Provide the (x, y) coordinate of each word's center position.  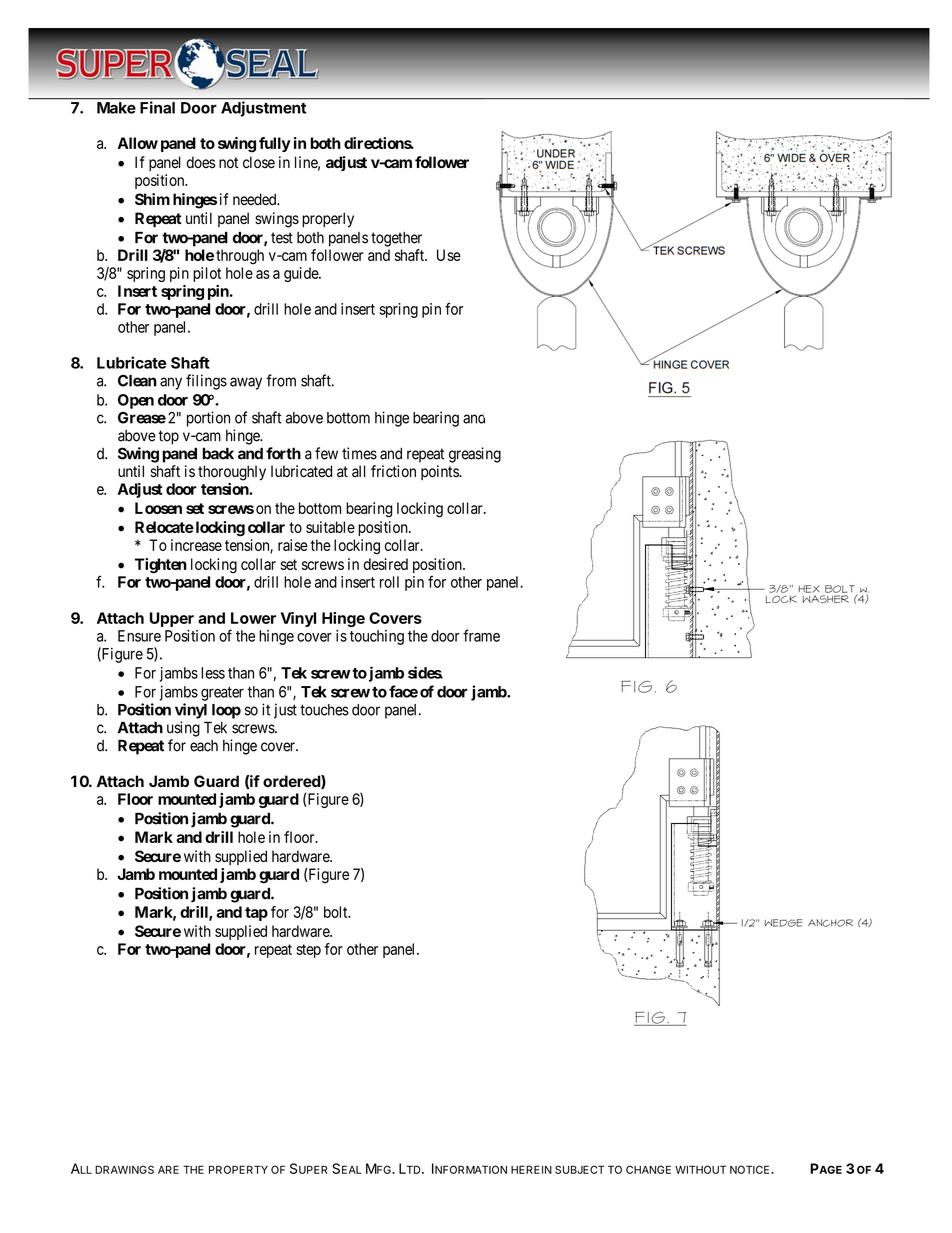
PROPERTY (238, 1169)
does (201, 162)
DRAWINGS (124, 1169)
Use (449, 255)
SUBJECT (579, 1169)
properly (328, 220)
